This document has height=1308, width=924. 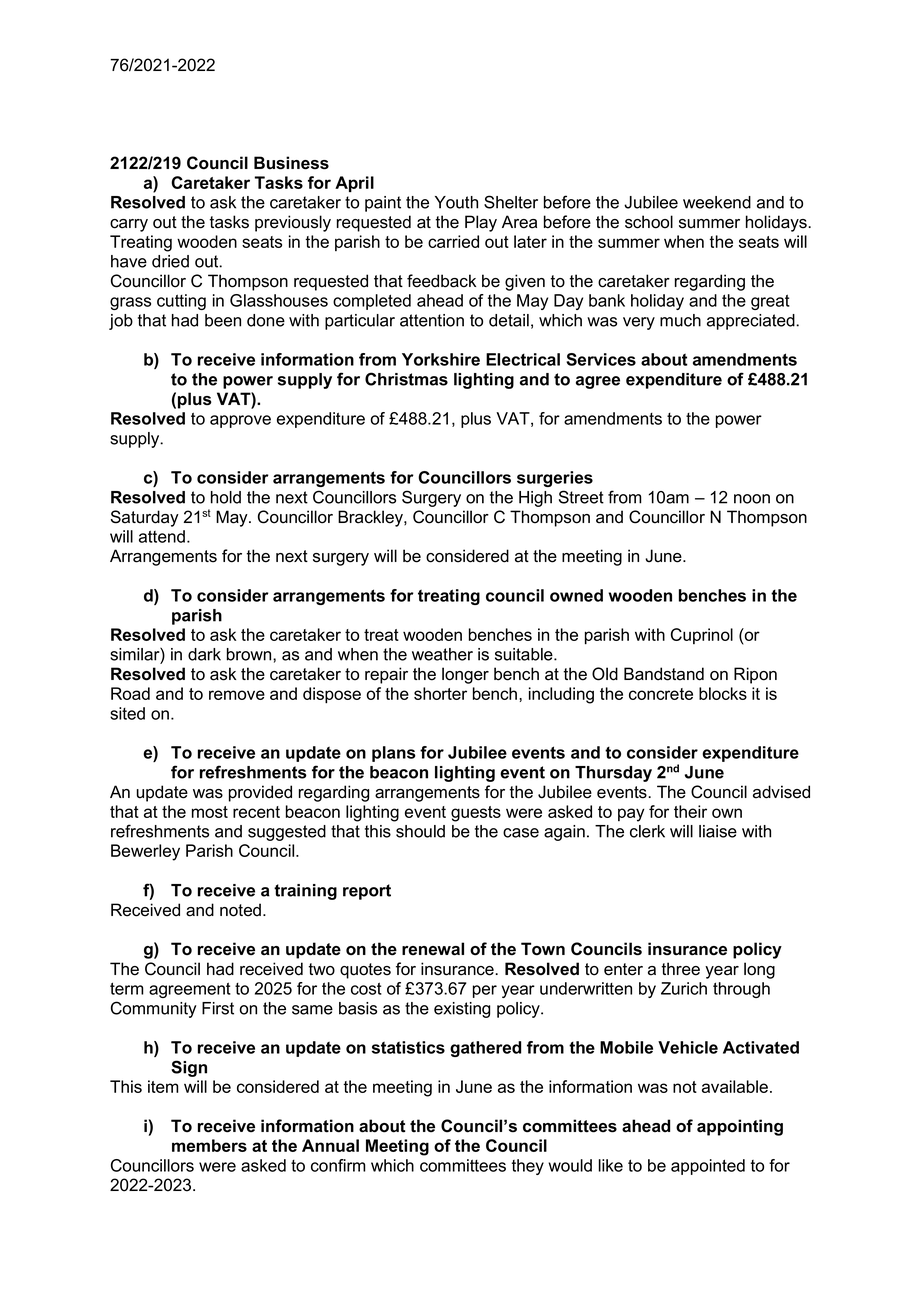 I want to click on dark, so click(x=204, y=654).
